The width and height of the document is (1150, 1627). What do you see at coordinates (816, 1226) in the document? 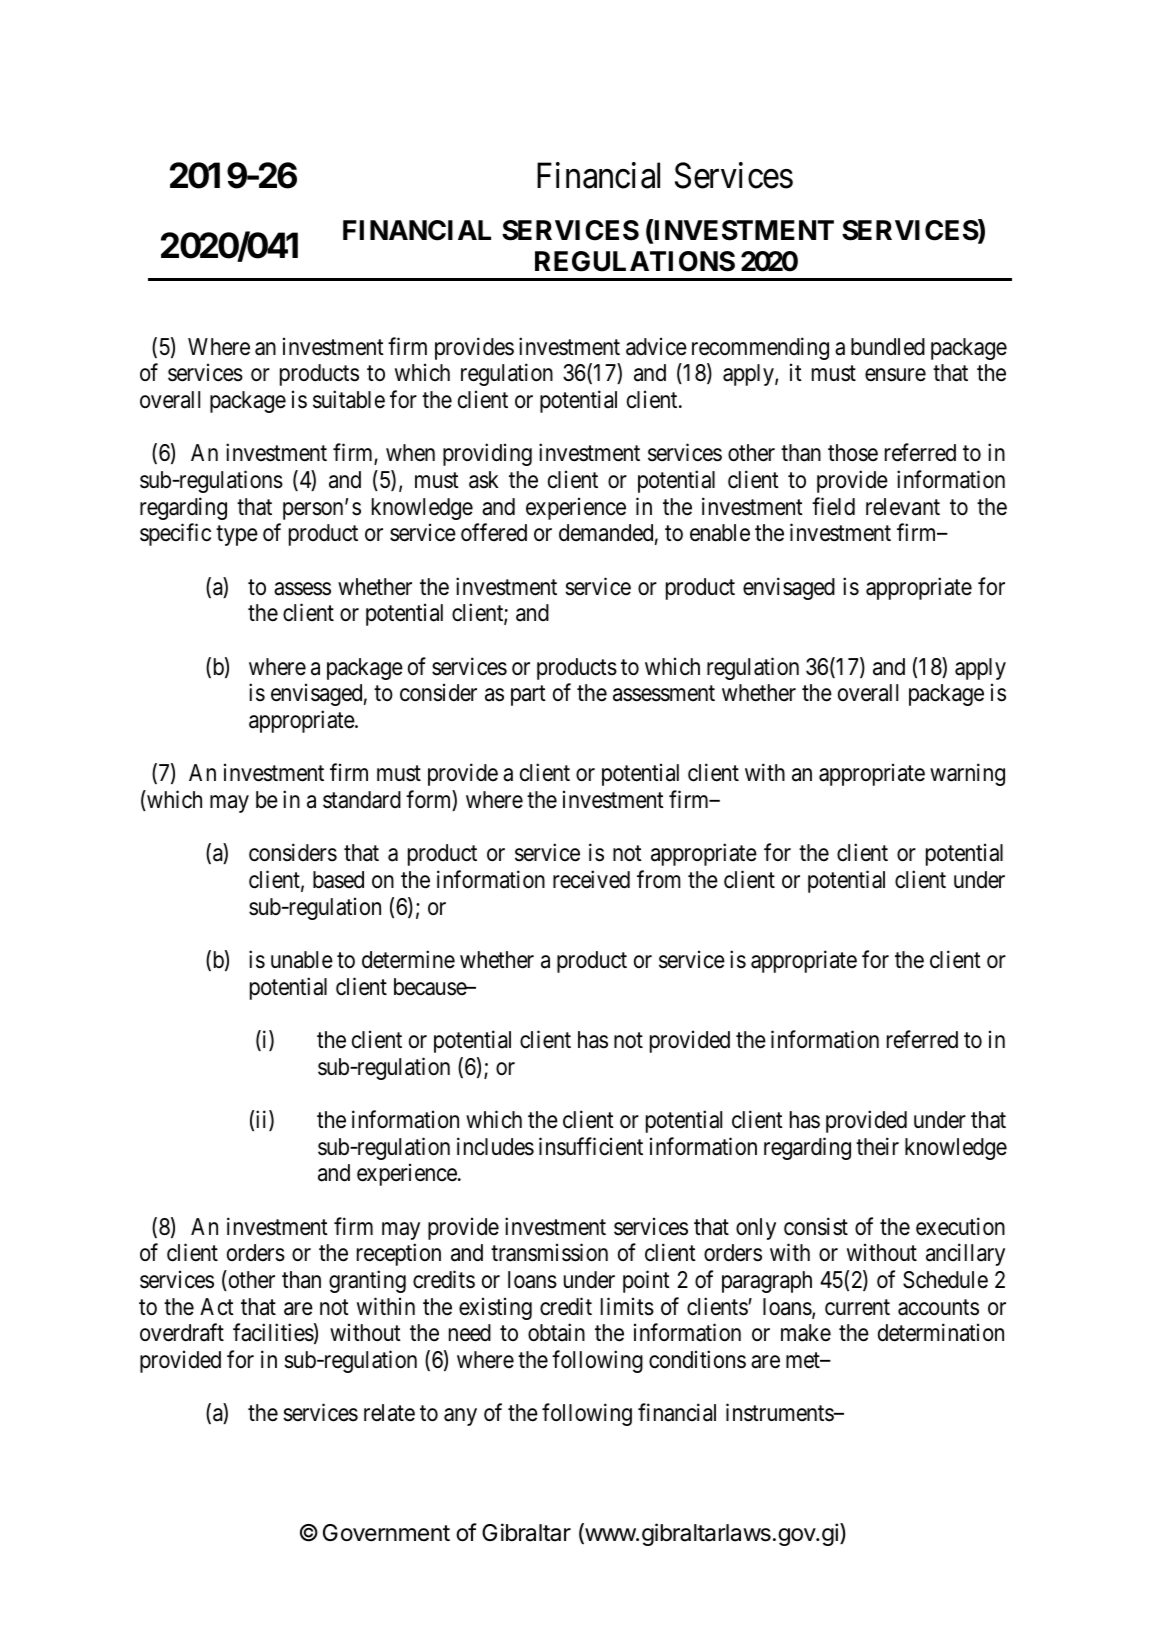
I see `consist` at bounding box center [816, 1226].
